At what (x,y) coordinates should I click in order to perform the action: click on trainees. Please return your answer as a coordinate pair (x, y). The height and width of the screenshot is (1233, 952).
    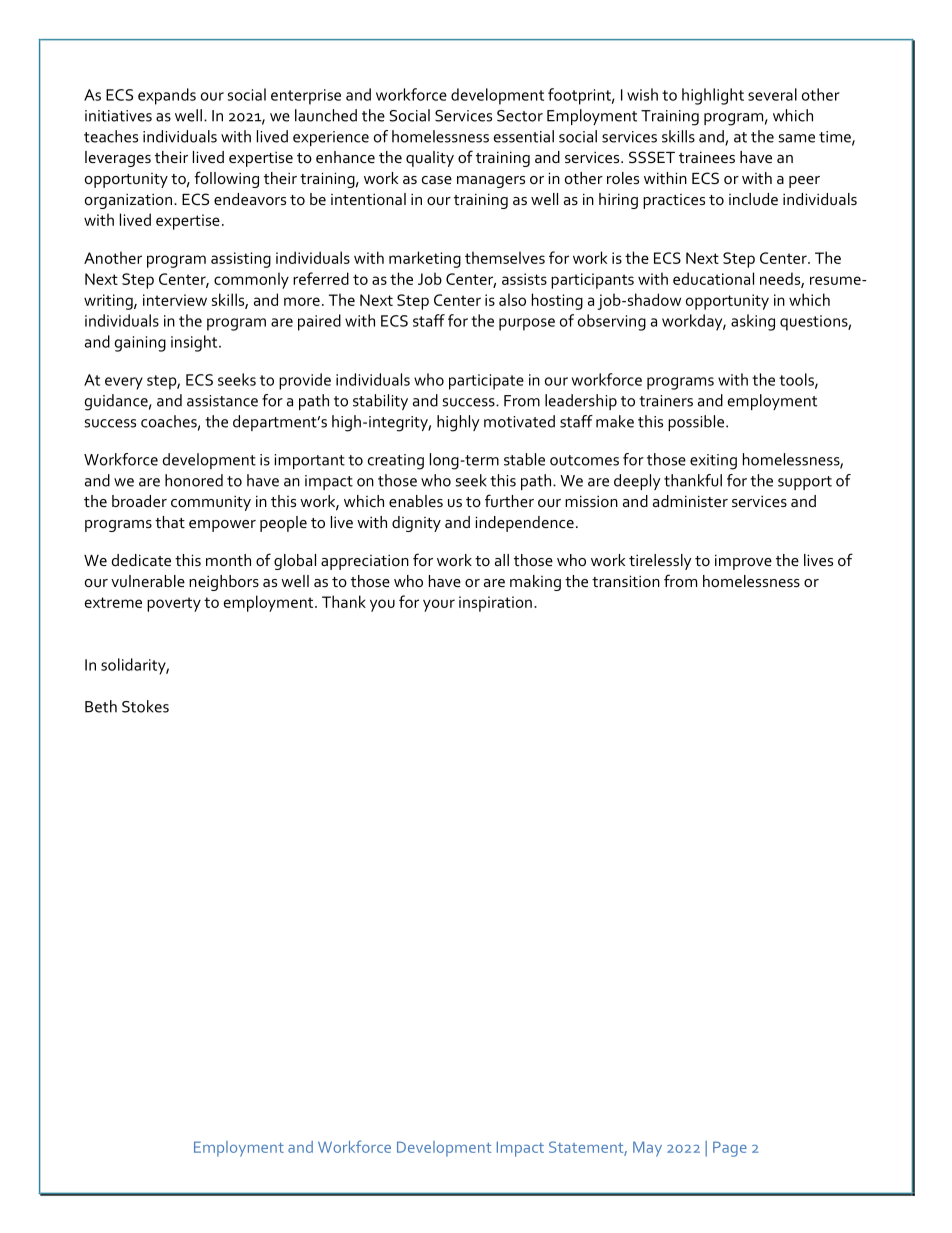
    Looking at the image, I should click on (707, 157).
